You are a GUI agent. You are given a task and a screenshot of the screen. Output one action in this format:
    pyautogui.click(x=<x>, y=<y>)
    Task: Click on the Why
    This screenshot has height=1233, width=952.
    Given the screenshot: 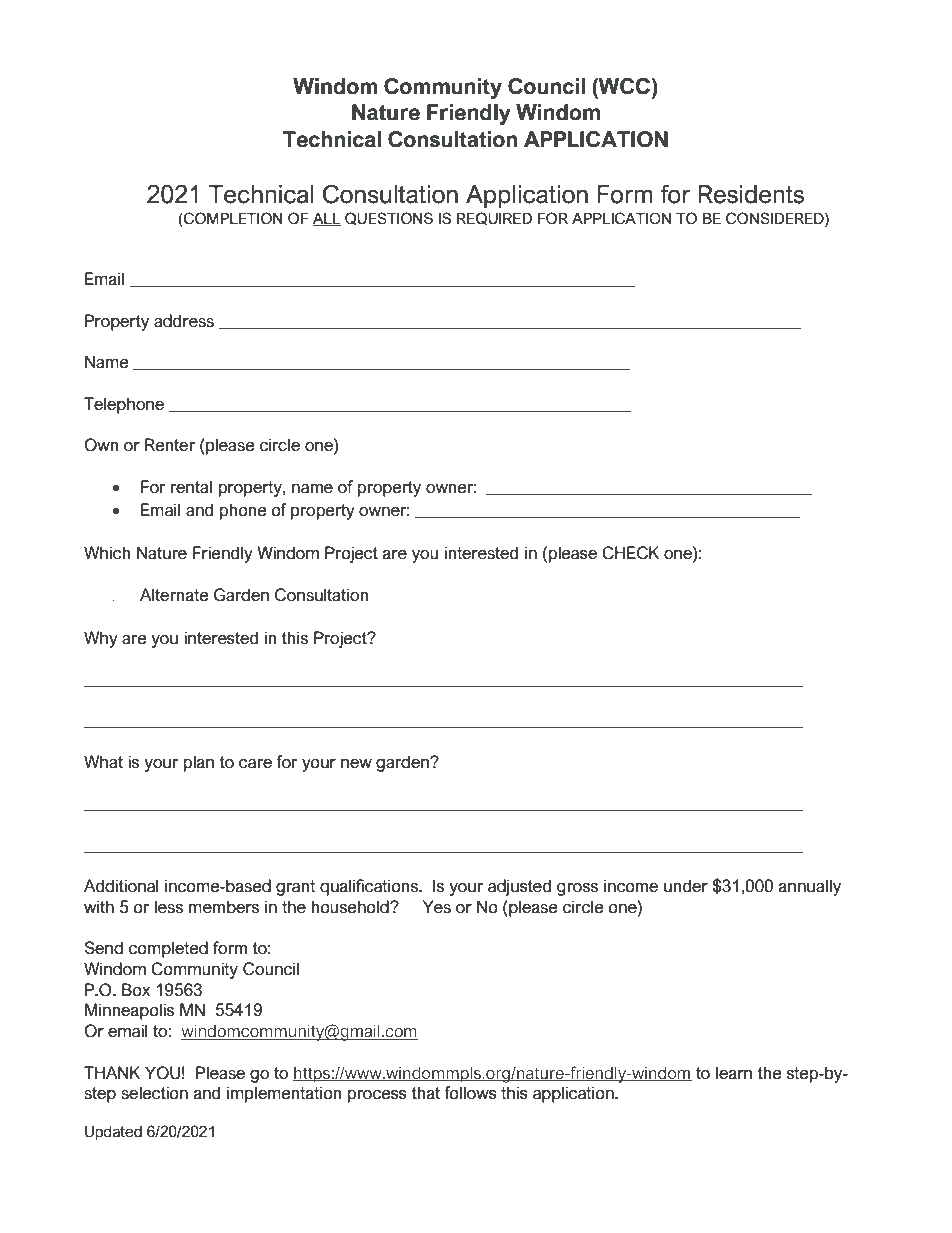 What is the action you would take?
    pyautogui.click(x=101, y=639)
